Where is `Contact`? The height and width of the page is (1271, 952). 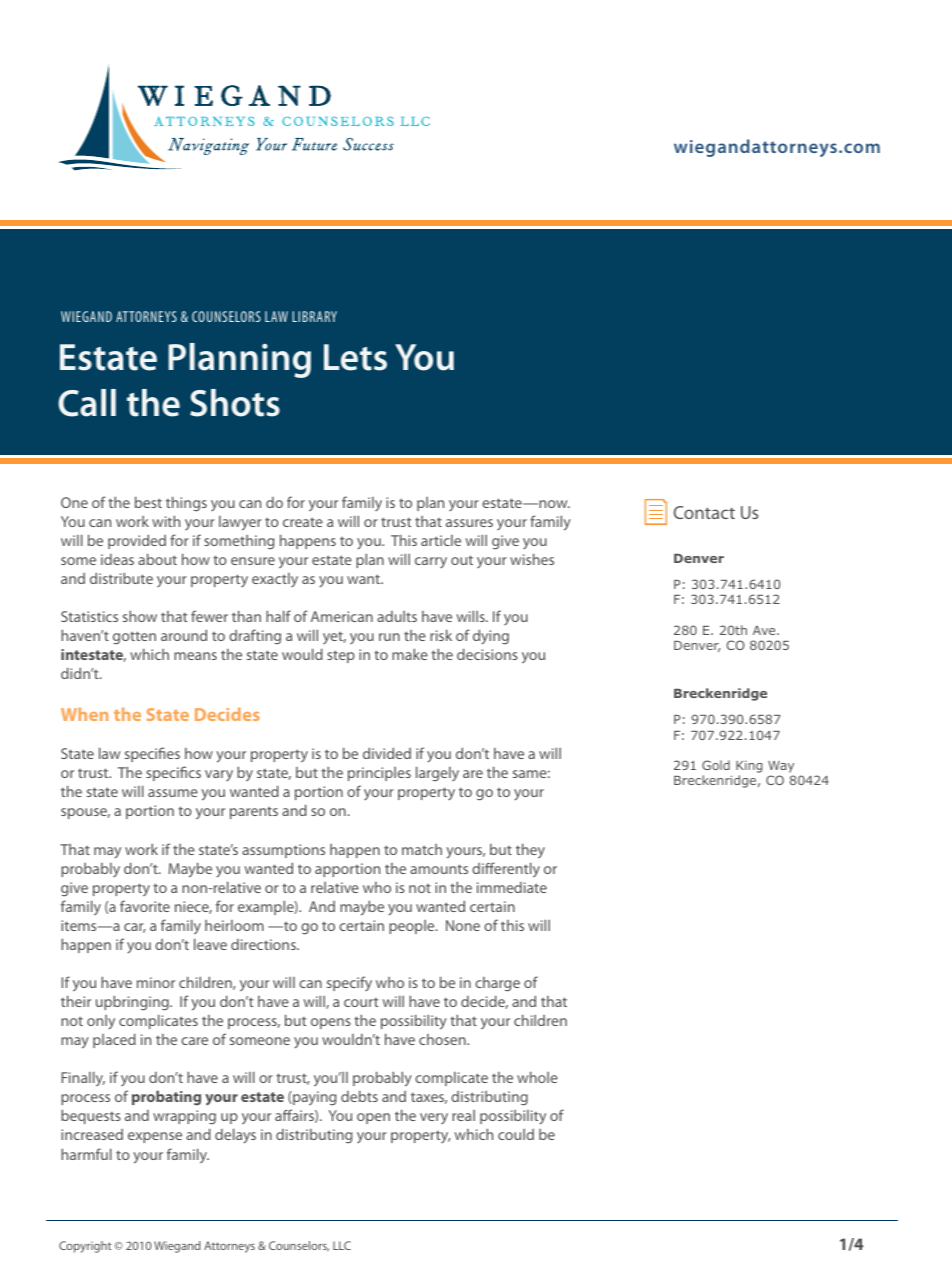
Contact is located at coordinates (704, 512).
